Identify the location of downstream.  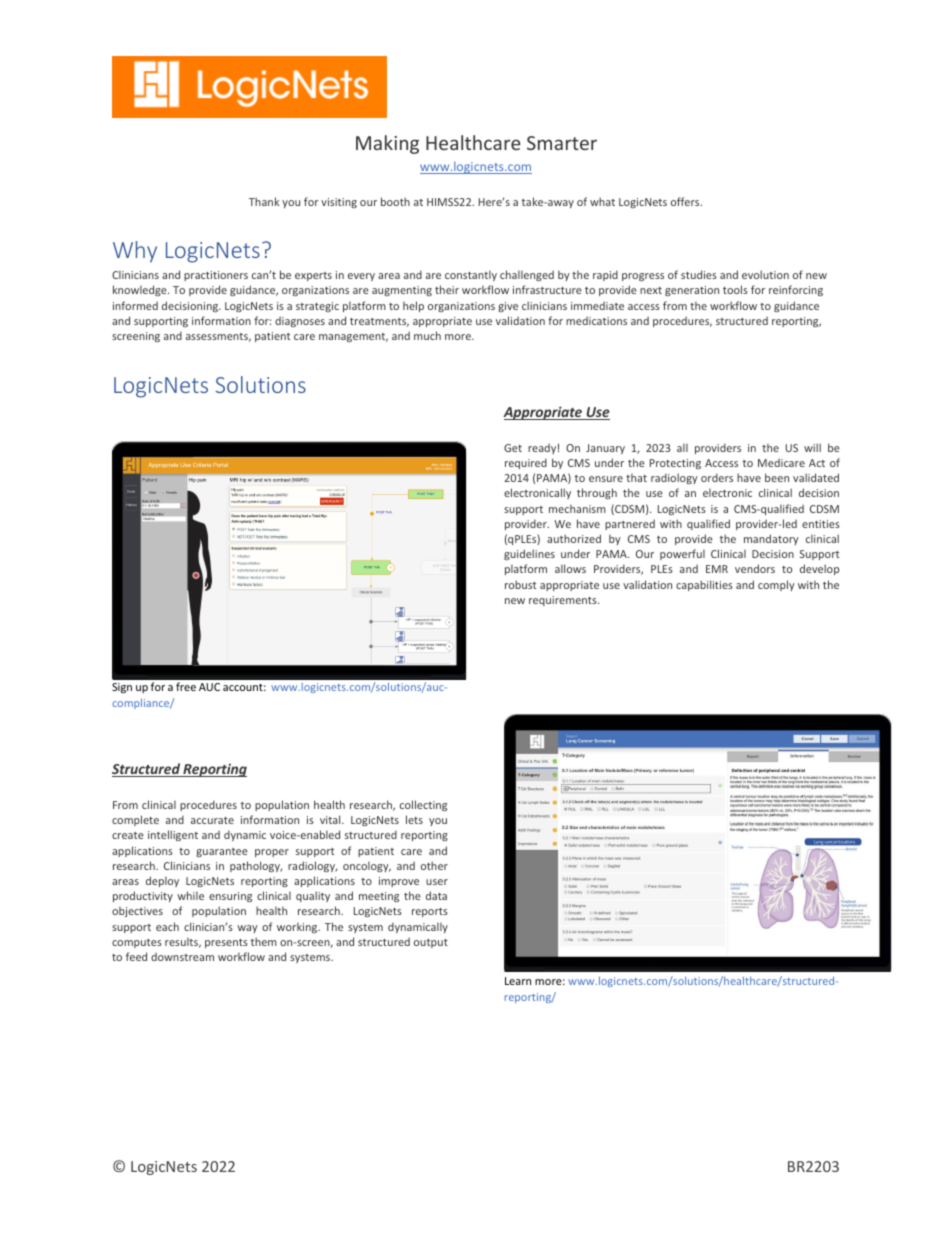
(182, 957).
